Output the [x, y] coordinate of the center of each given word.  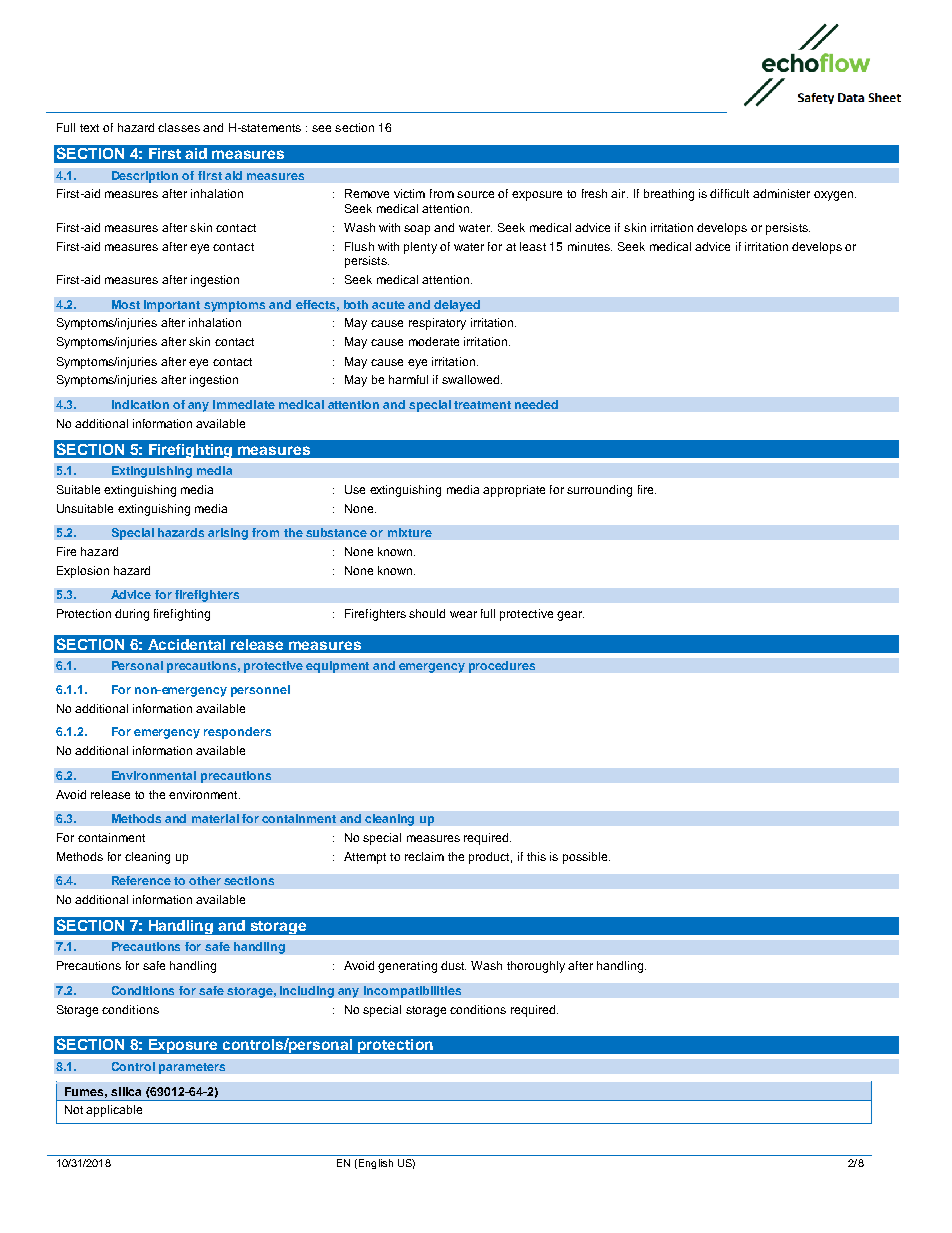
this [536, 856]
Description [145, 177]
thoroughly [536, 967]
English [376, 1164]
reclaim [424, 856]
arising [228, 534]
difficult [729, 193]
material [215, 818]
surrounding [599, 491]
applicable [114, 1111]
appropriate [514, 491]
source [475, 194]
